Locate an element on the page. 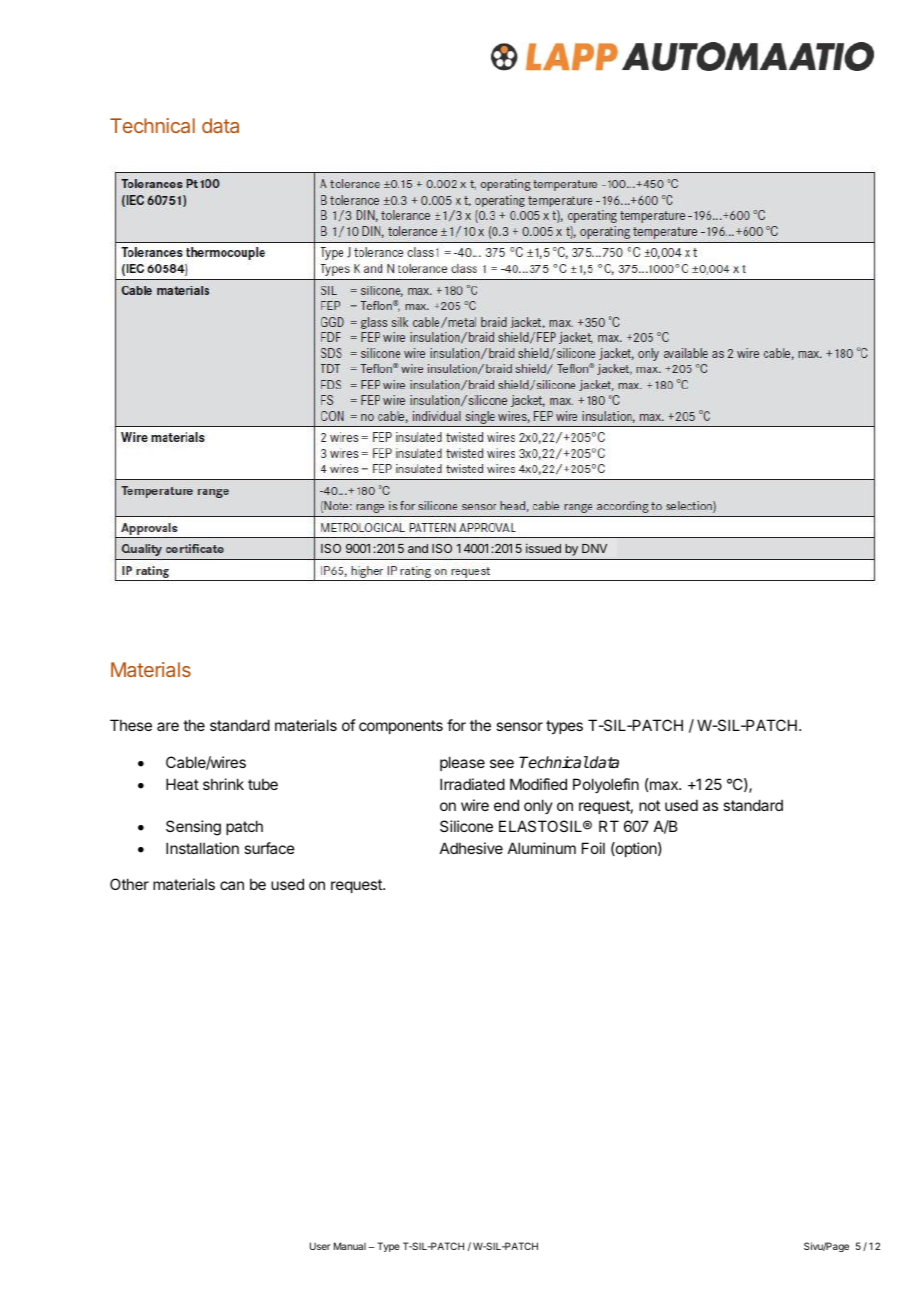 The height and width of the document is (1308, 924). are is located at coordinates (168, 726).
